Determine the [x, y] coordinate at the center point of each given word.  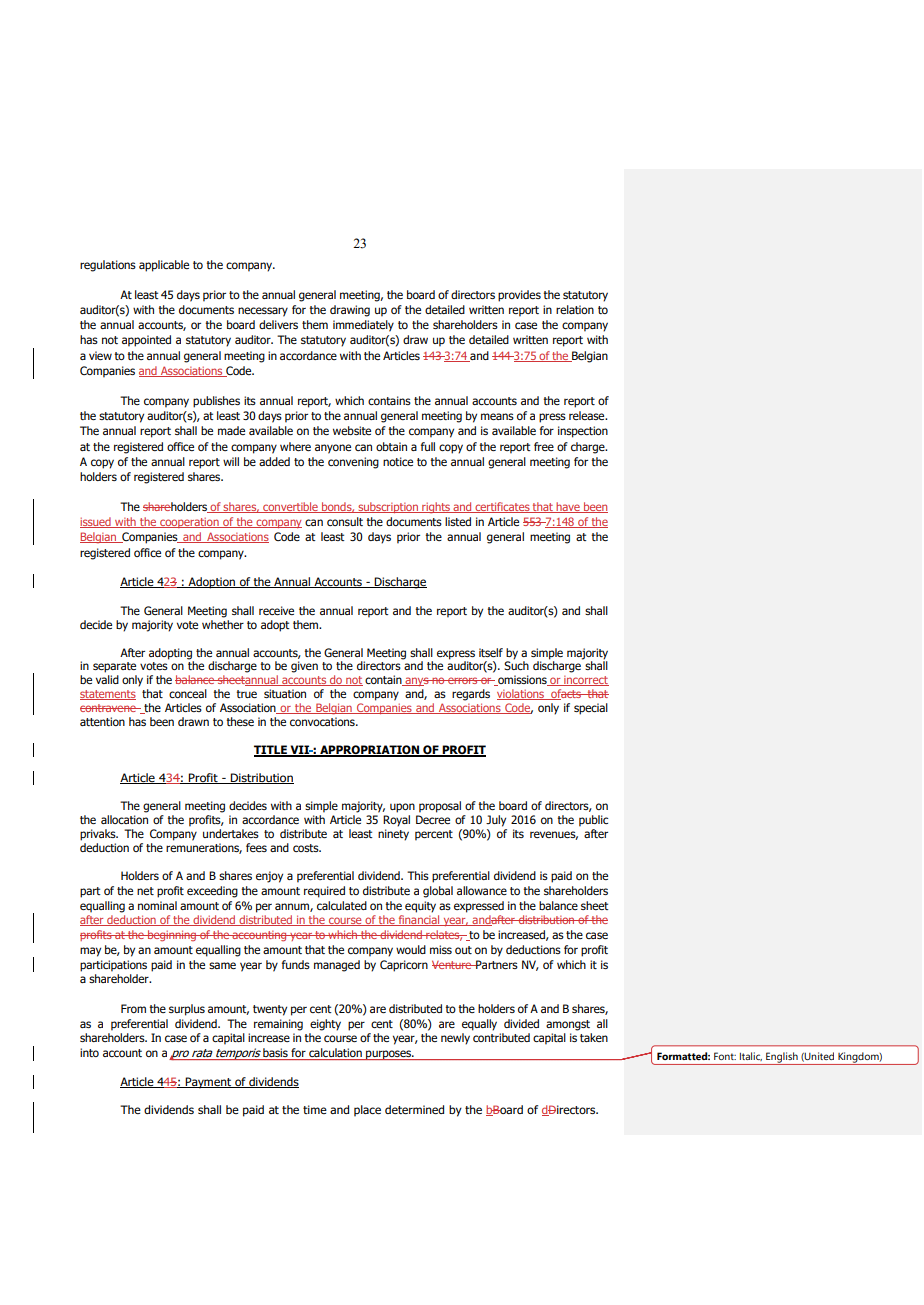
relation [575, 309]
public [593, 821]
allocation [124, 819]
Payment [208, 1083]
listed [458, 521]
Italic [751, 1056]
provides [519, 296]
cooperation [189, 523]
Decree [433, 819]
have [568, 507]
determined [414, 1109]
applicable [164, 266]
